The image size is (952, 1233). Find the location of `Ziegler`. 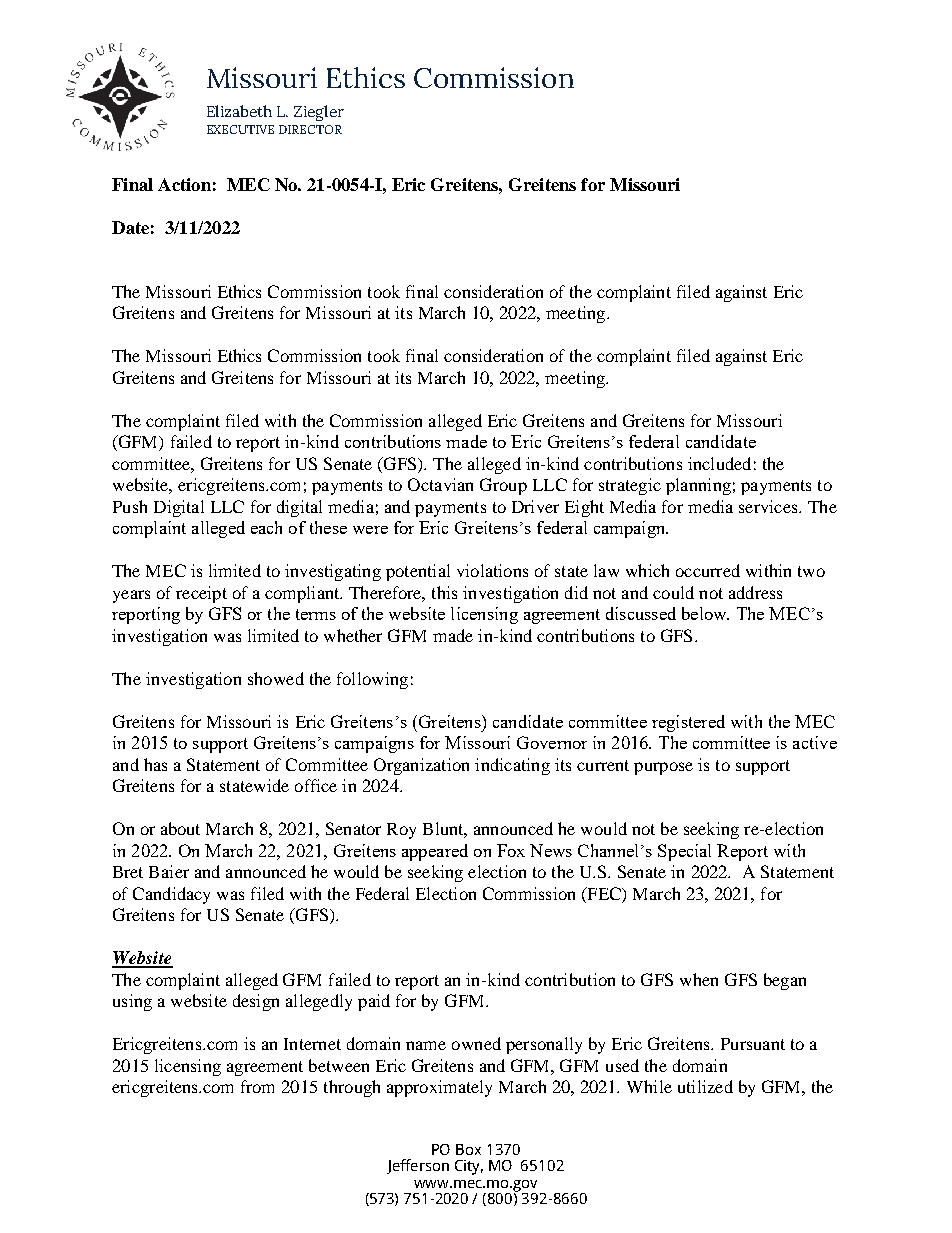

Ziegler is located at coordinates (319, 113).
